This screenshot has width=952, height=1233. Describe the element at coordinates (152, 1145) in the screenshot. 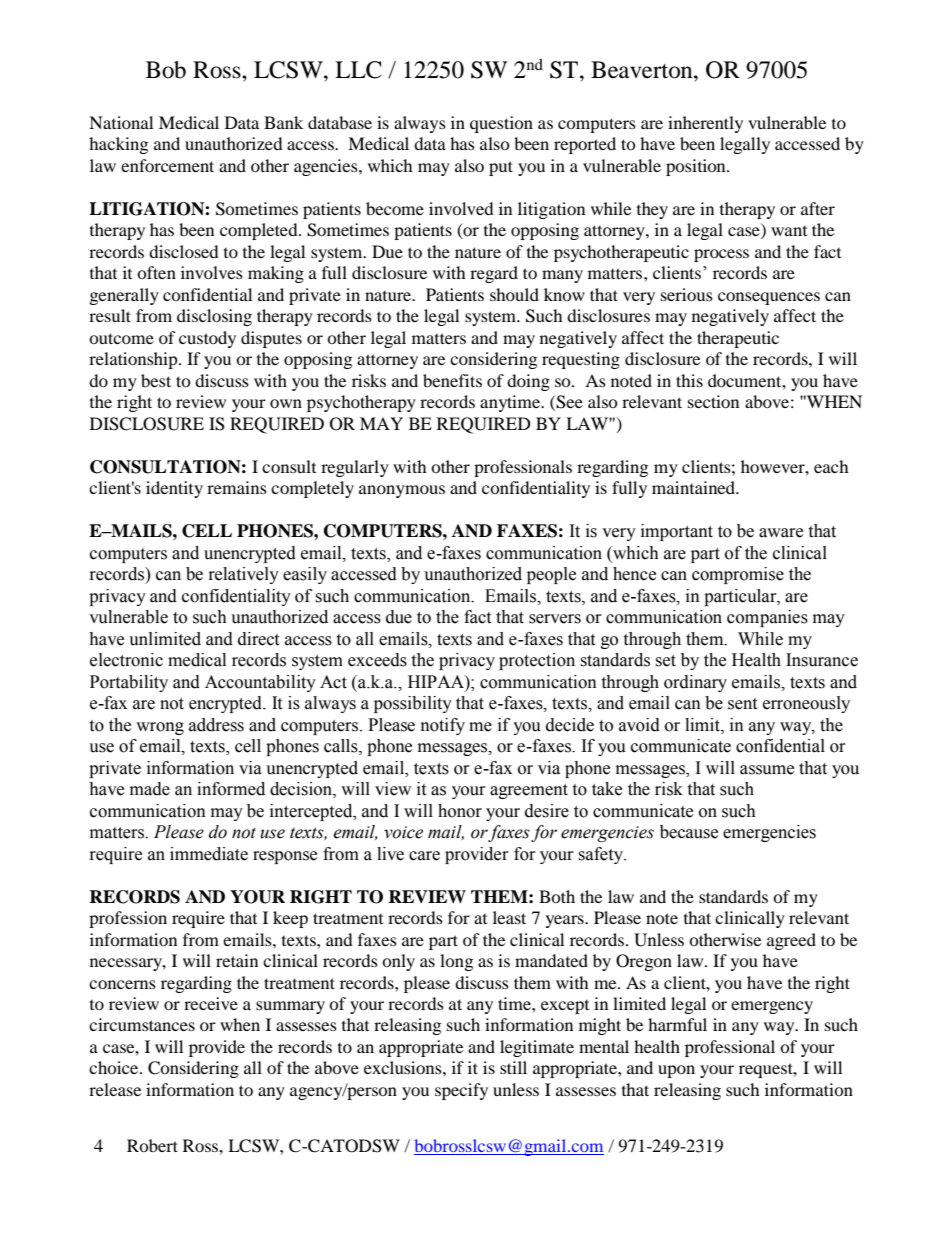

I see `Robert` at that location.
